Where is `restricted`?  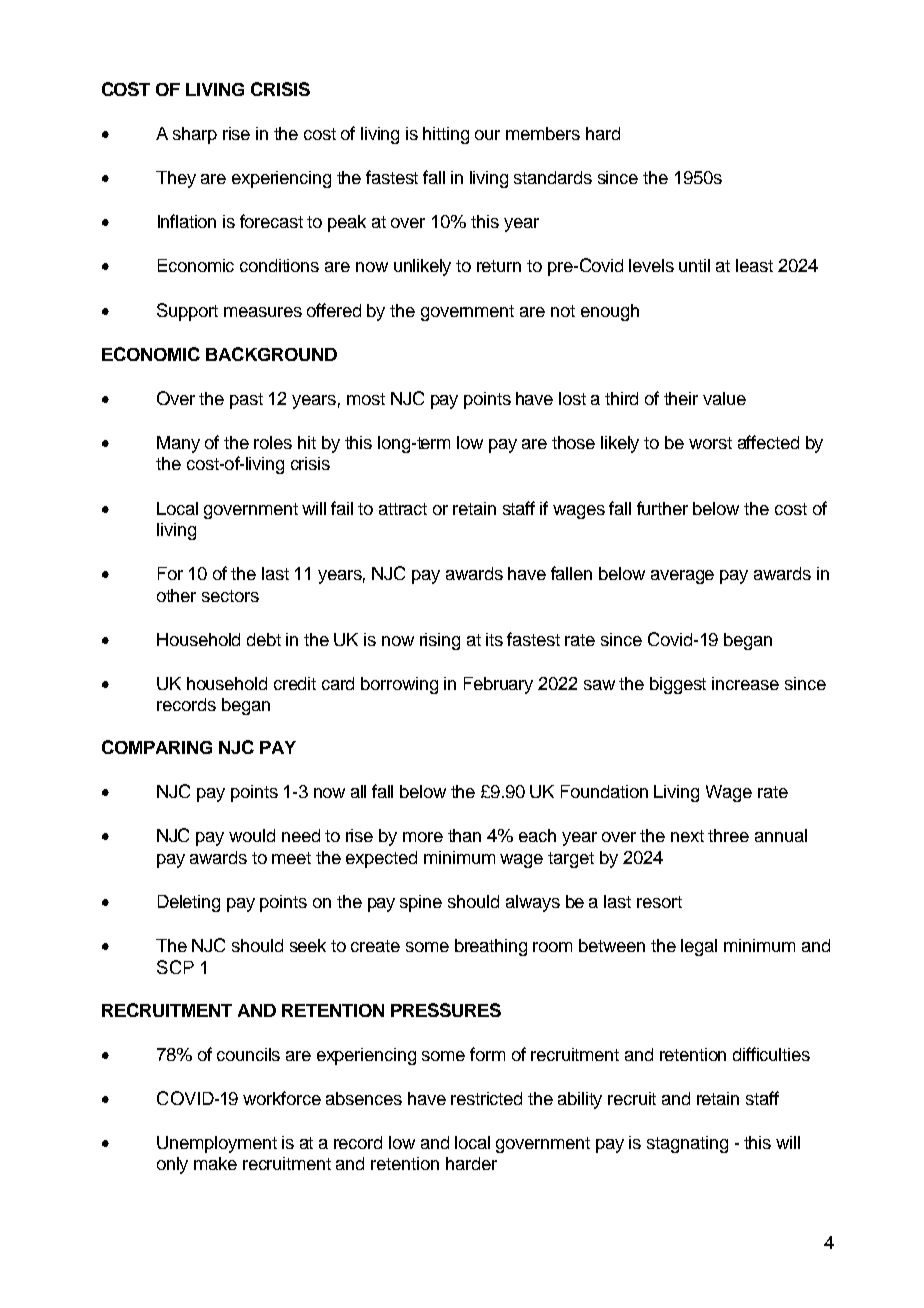 restricted is located at coordinates (486, 1098).
